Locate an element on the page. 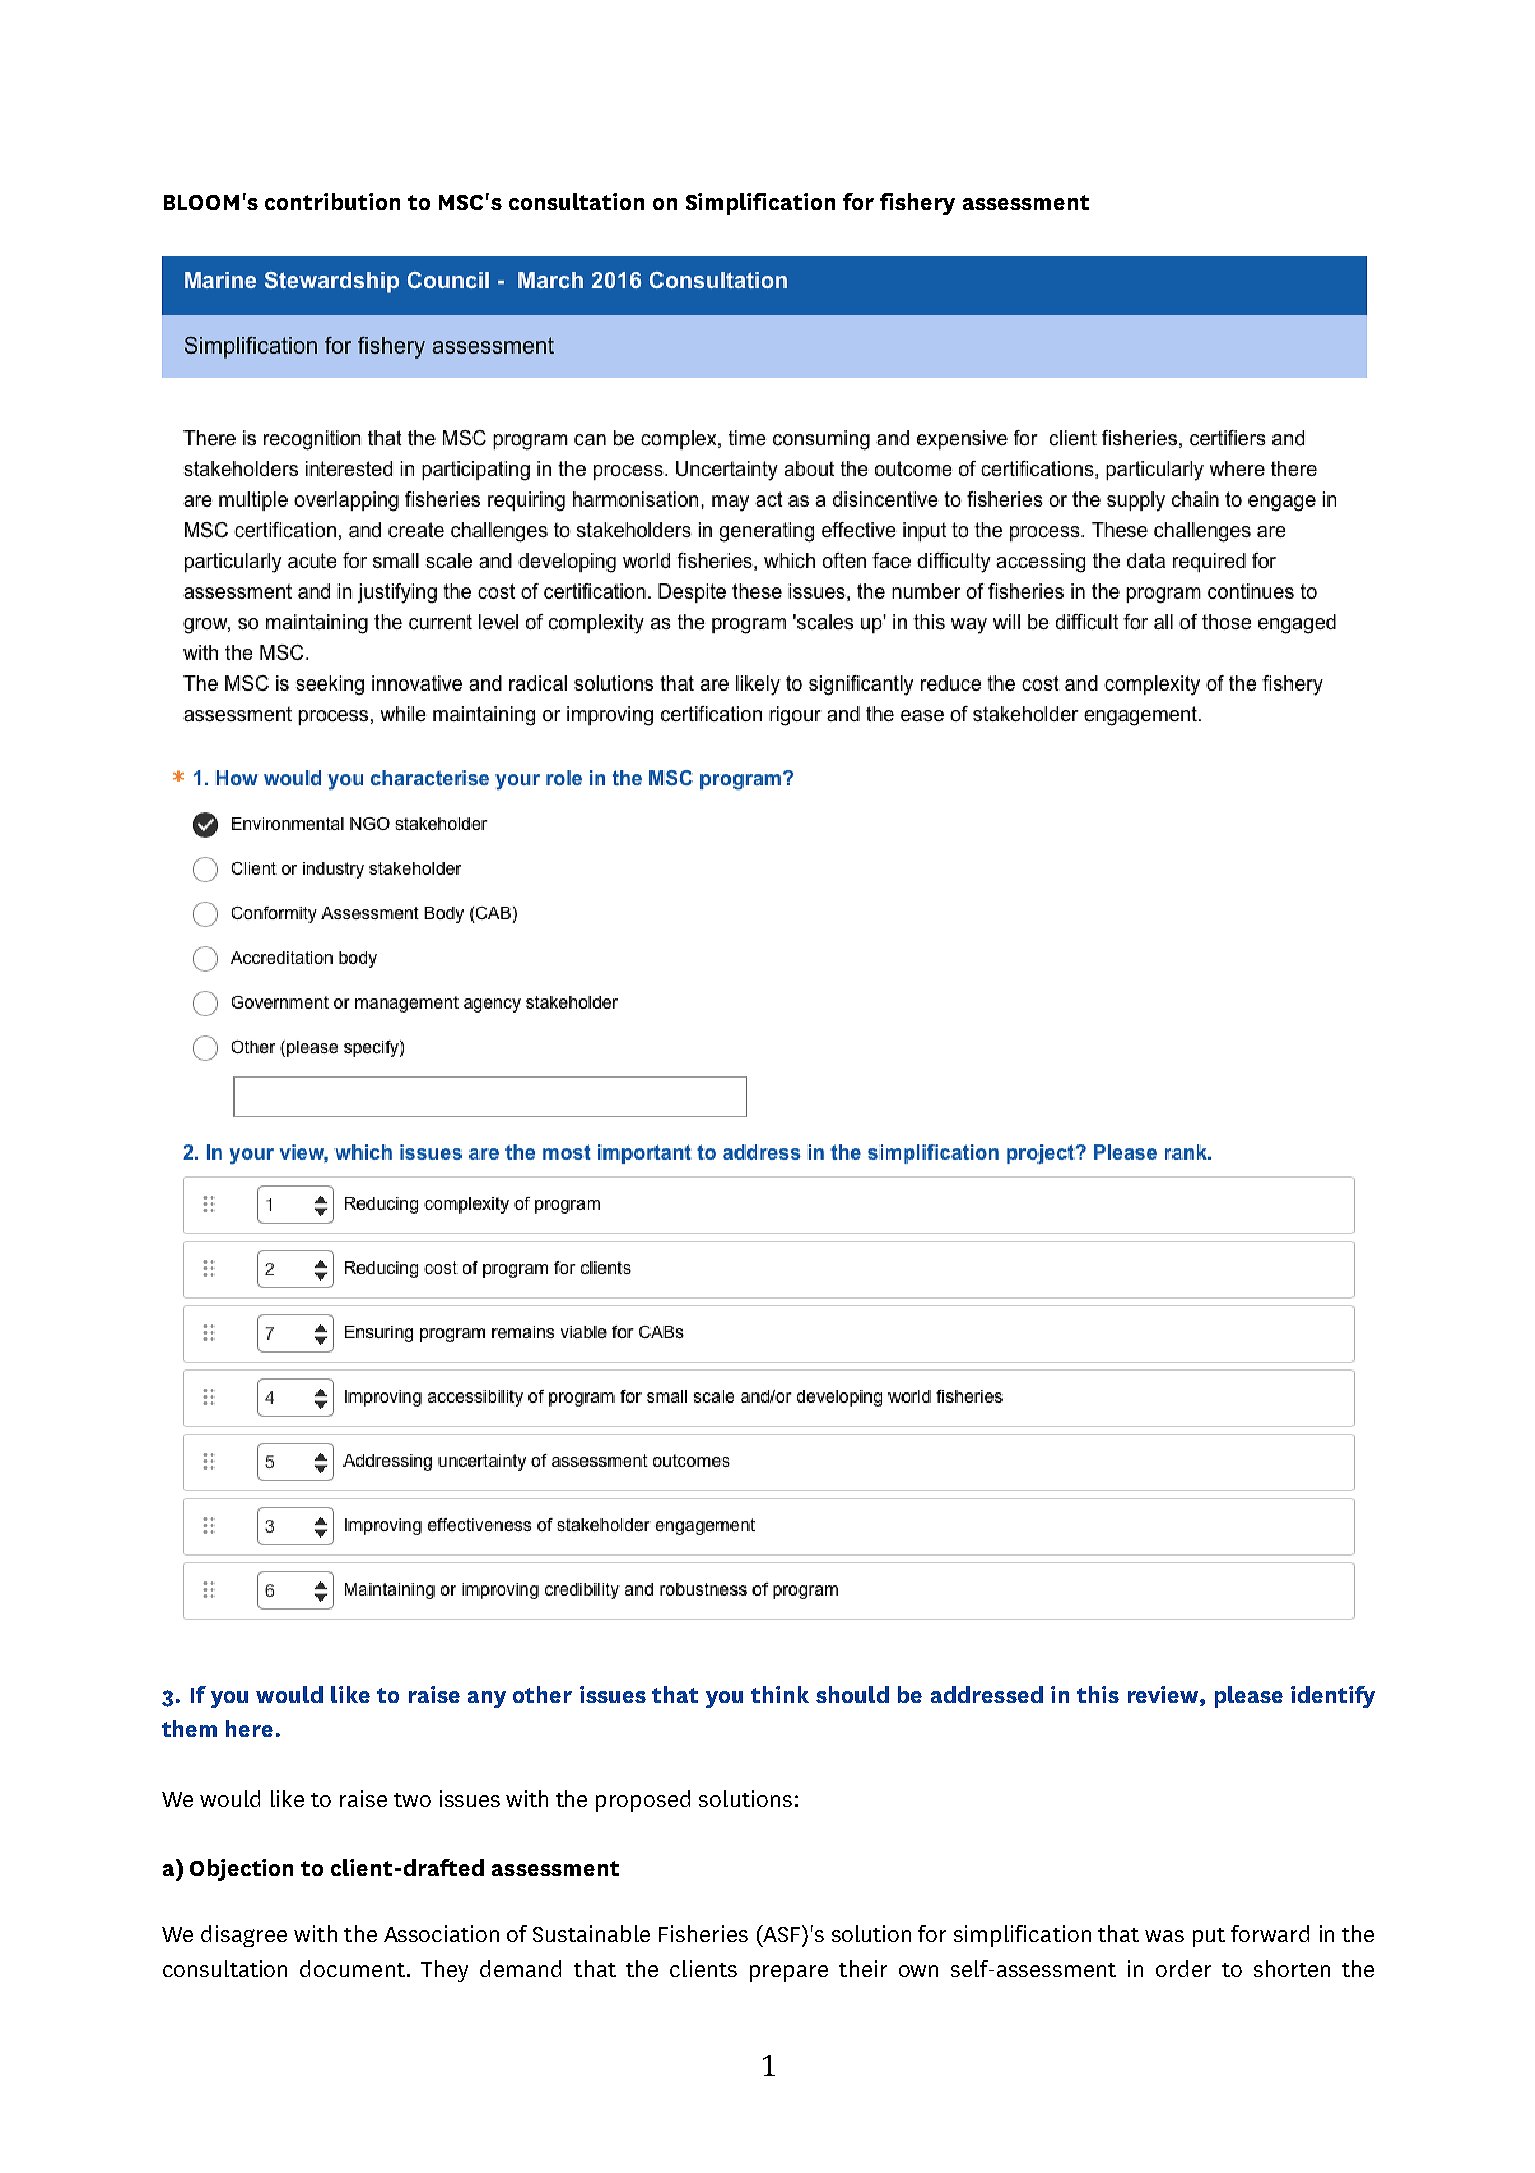 The image size is (1535, 2173). any is located at coordinates (487, 1699).
